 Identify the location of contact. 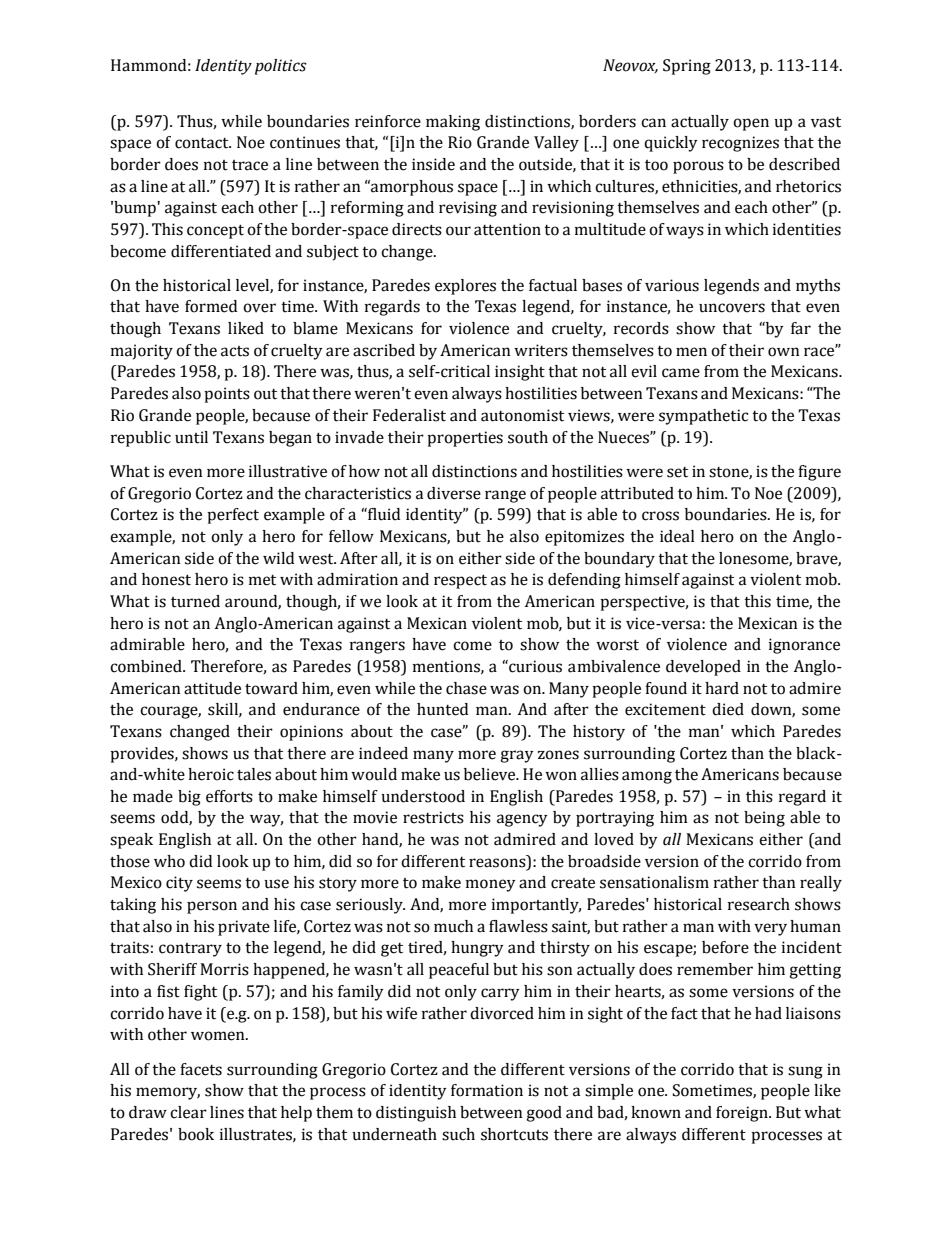
(203, 143).
